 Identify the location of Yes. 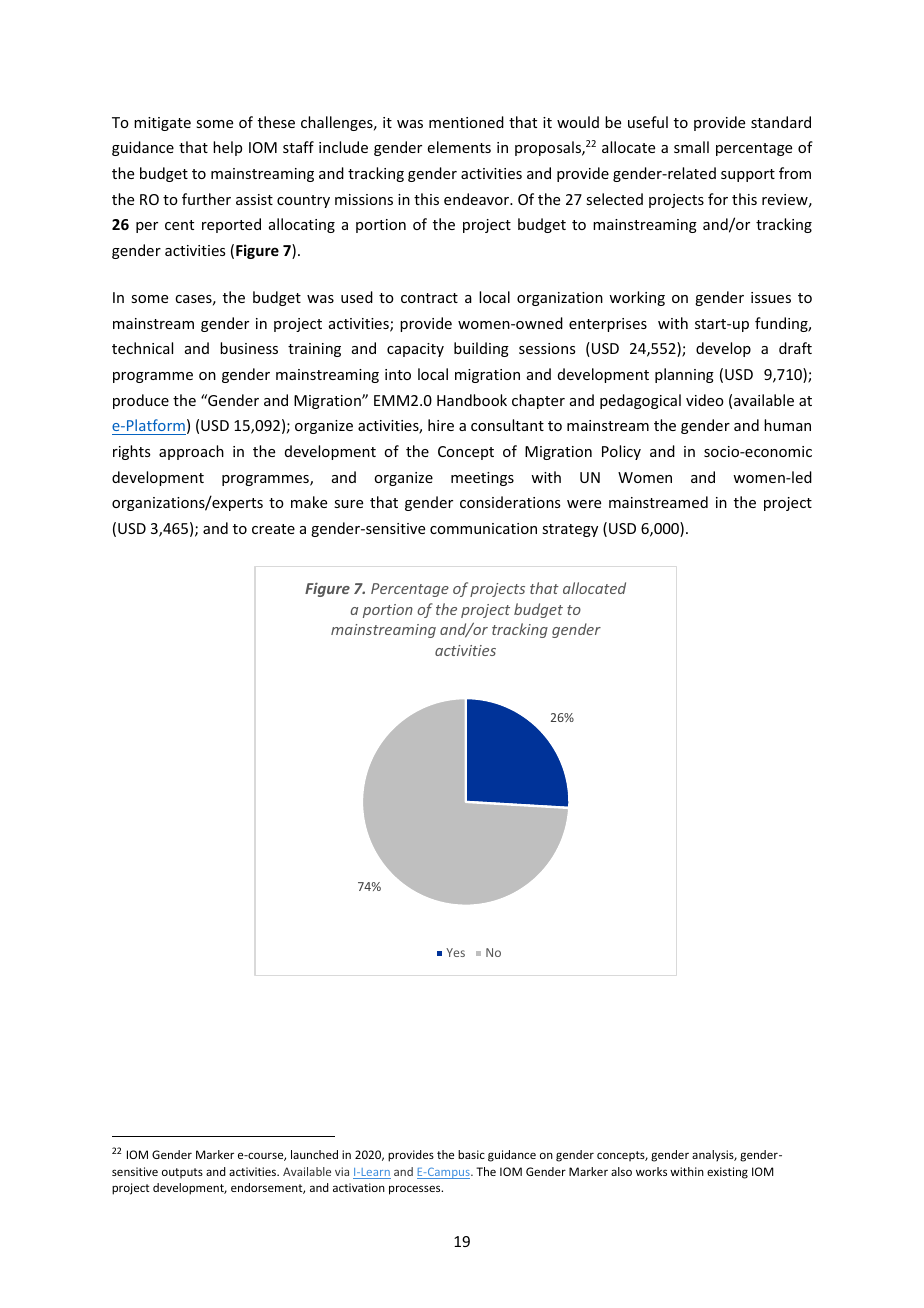
(455, 952).
